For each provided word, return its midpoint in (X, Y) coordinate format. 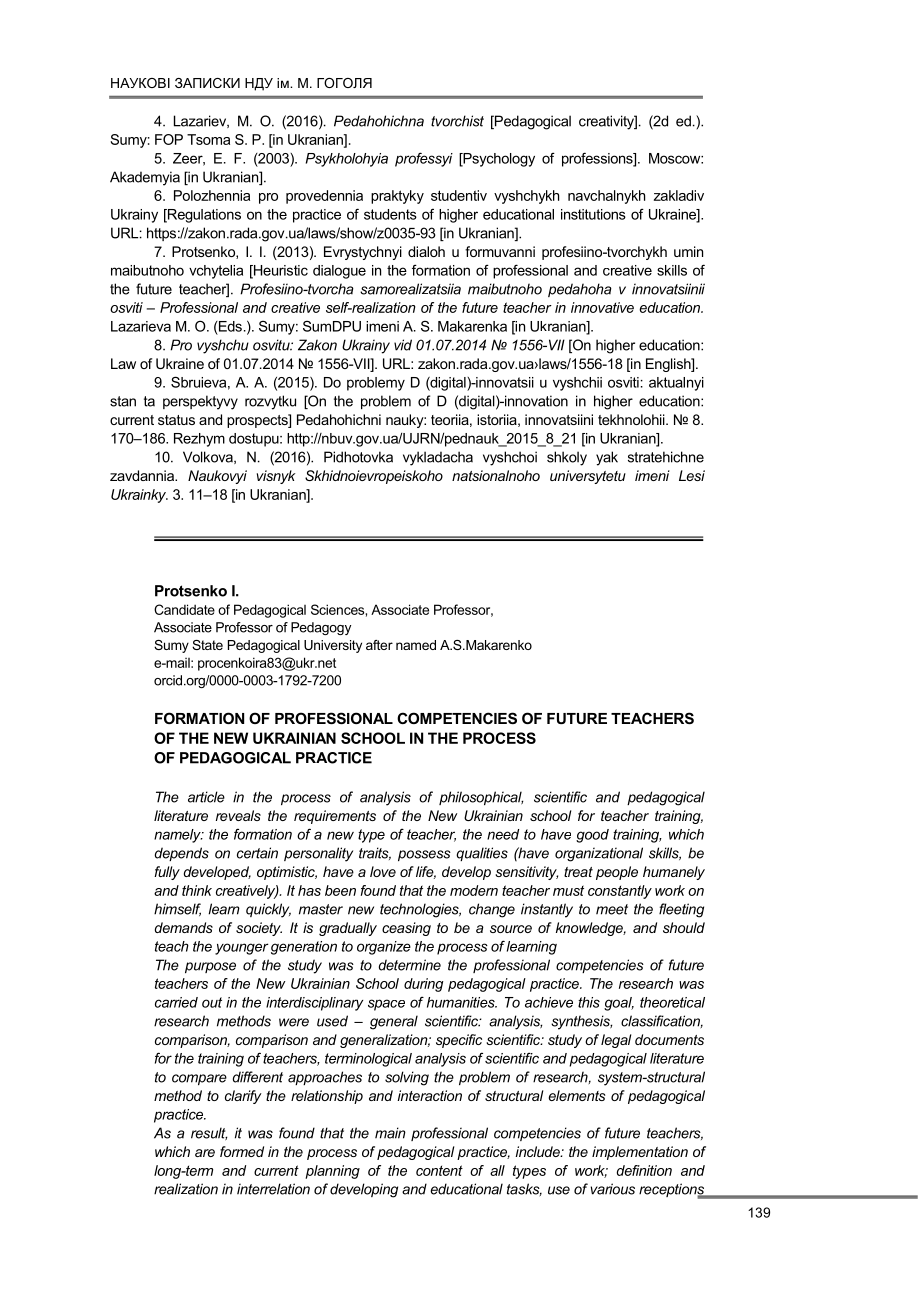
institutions (593, 214)
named (416, 645)
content (439, 1170)
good (592, 836)
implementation (640, 1153)
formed (242, 1151)
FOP (169, 139)
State (207, 645)
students (390, 214)
